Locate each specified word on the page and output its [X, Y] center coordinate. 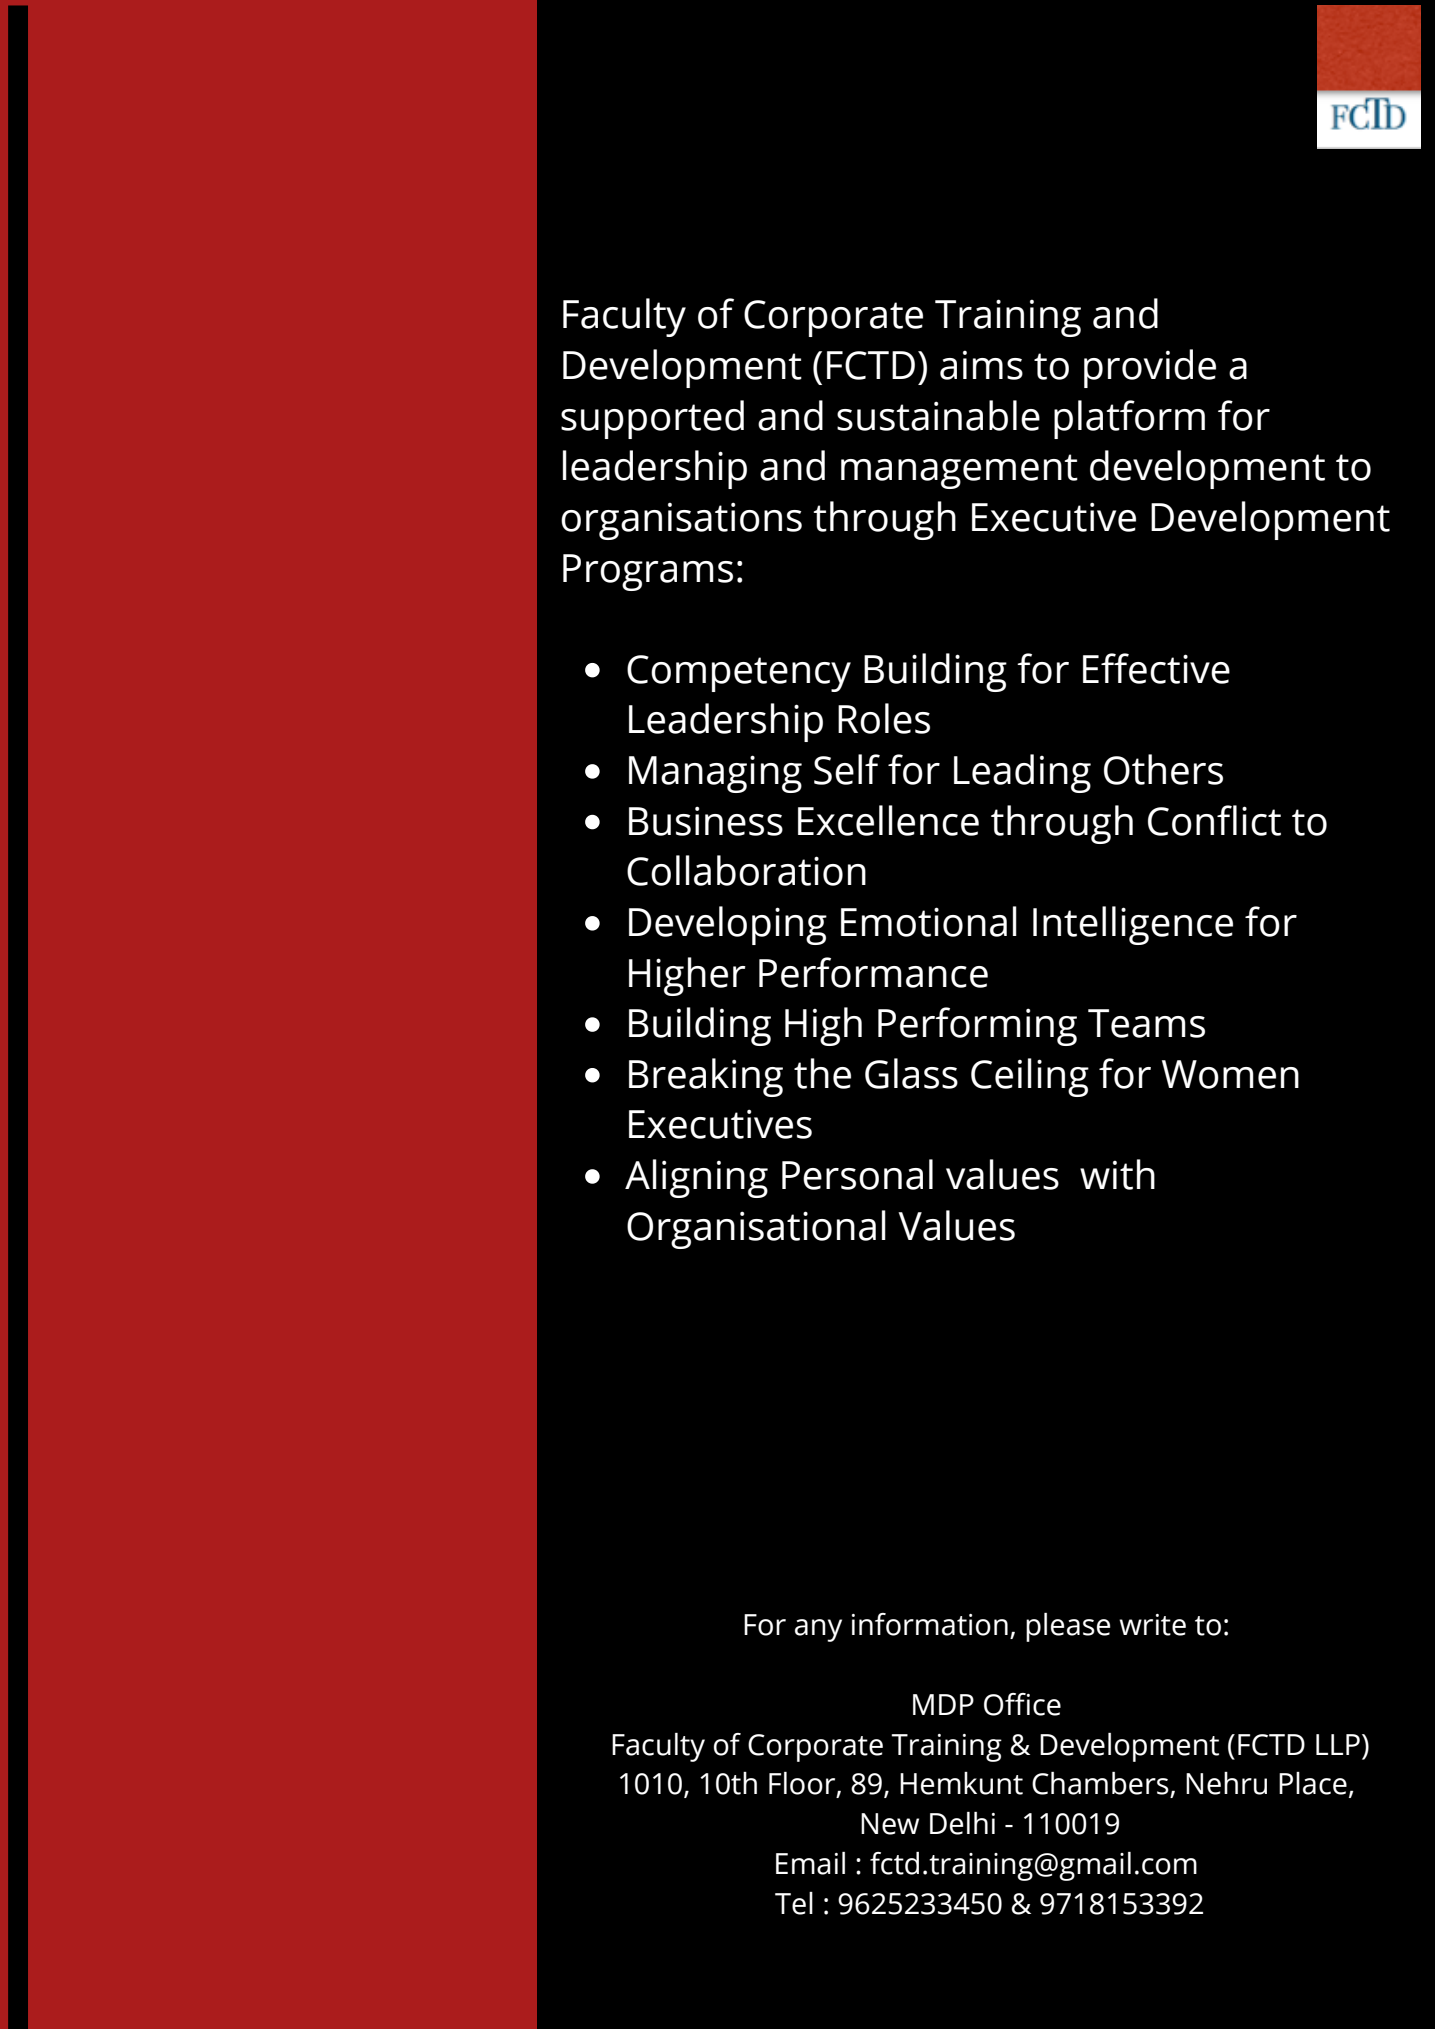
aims [981, 365]
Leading [1022, 773]
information [930, 1624]
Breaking [706, 1077]
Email [810, 1863]
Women [1230, 1074]
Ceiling [1030, 1077]
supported [652, 419]
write [1152, 1625]
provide [1150, 368]
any [818, 1630]
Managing [715, 774]
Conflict [1214, 820]
